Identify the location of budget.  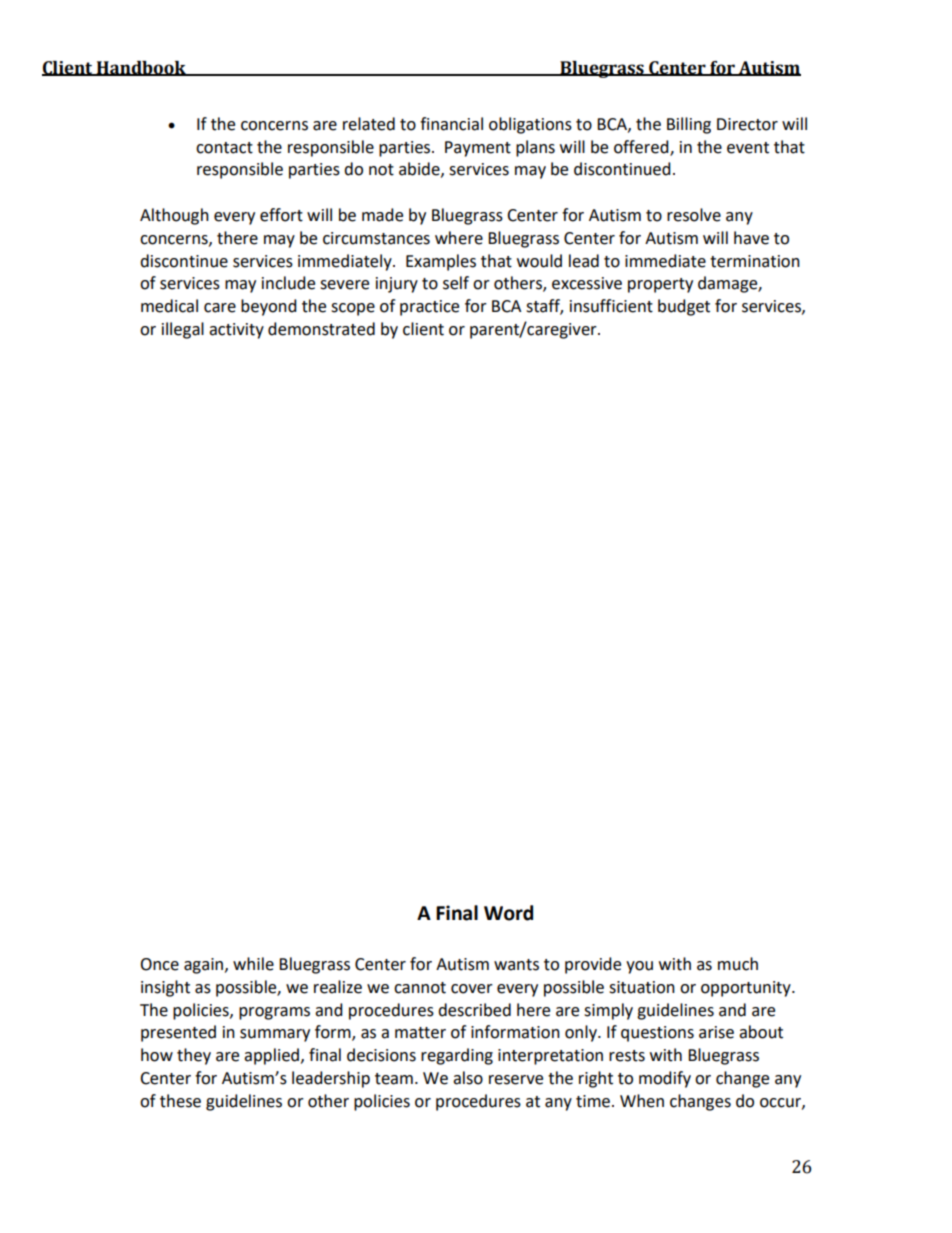
(684, 307).
